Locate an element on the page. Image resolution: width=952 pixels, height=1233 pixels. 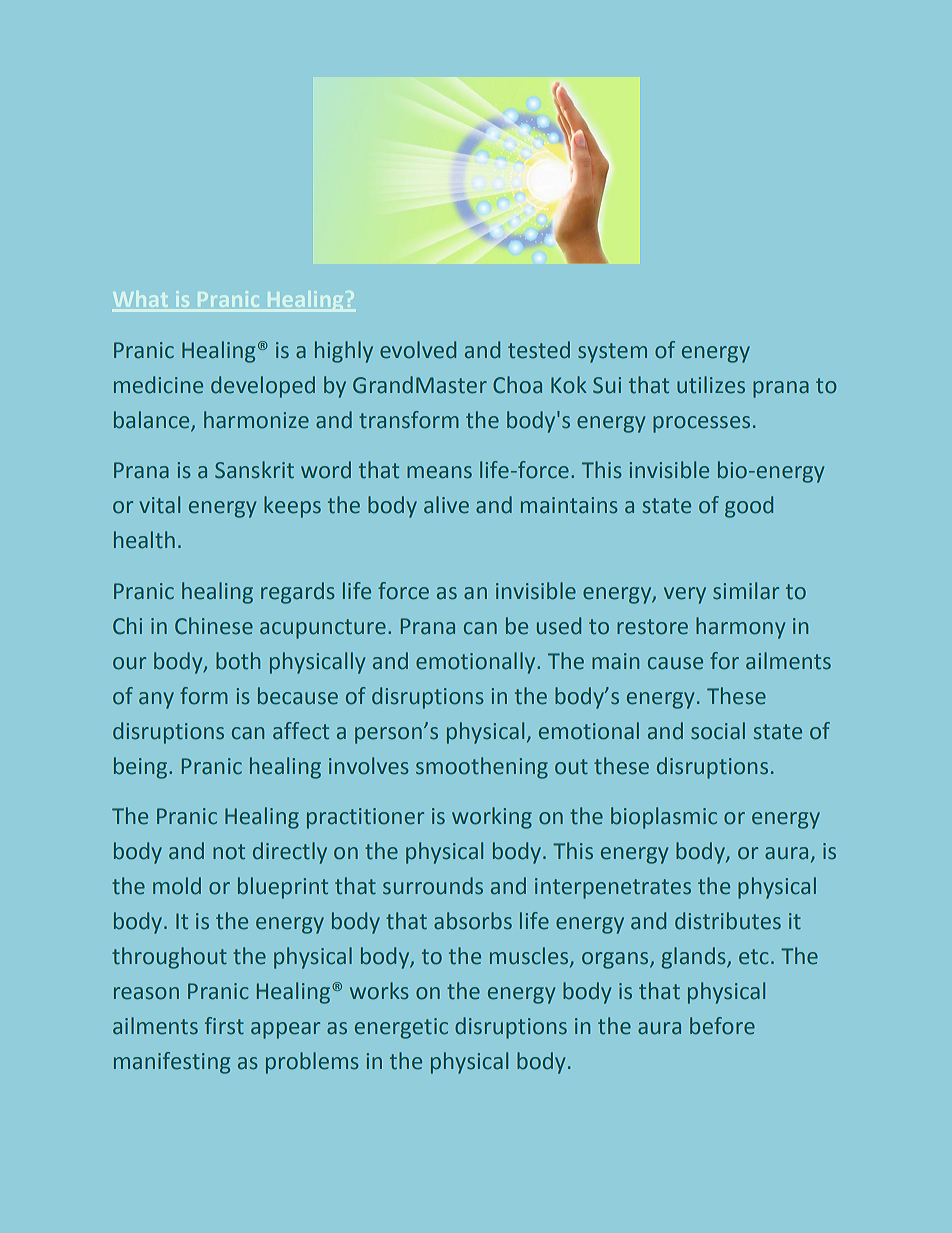
mold is located at coordinates (177, 886).
